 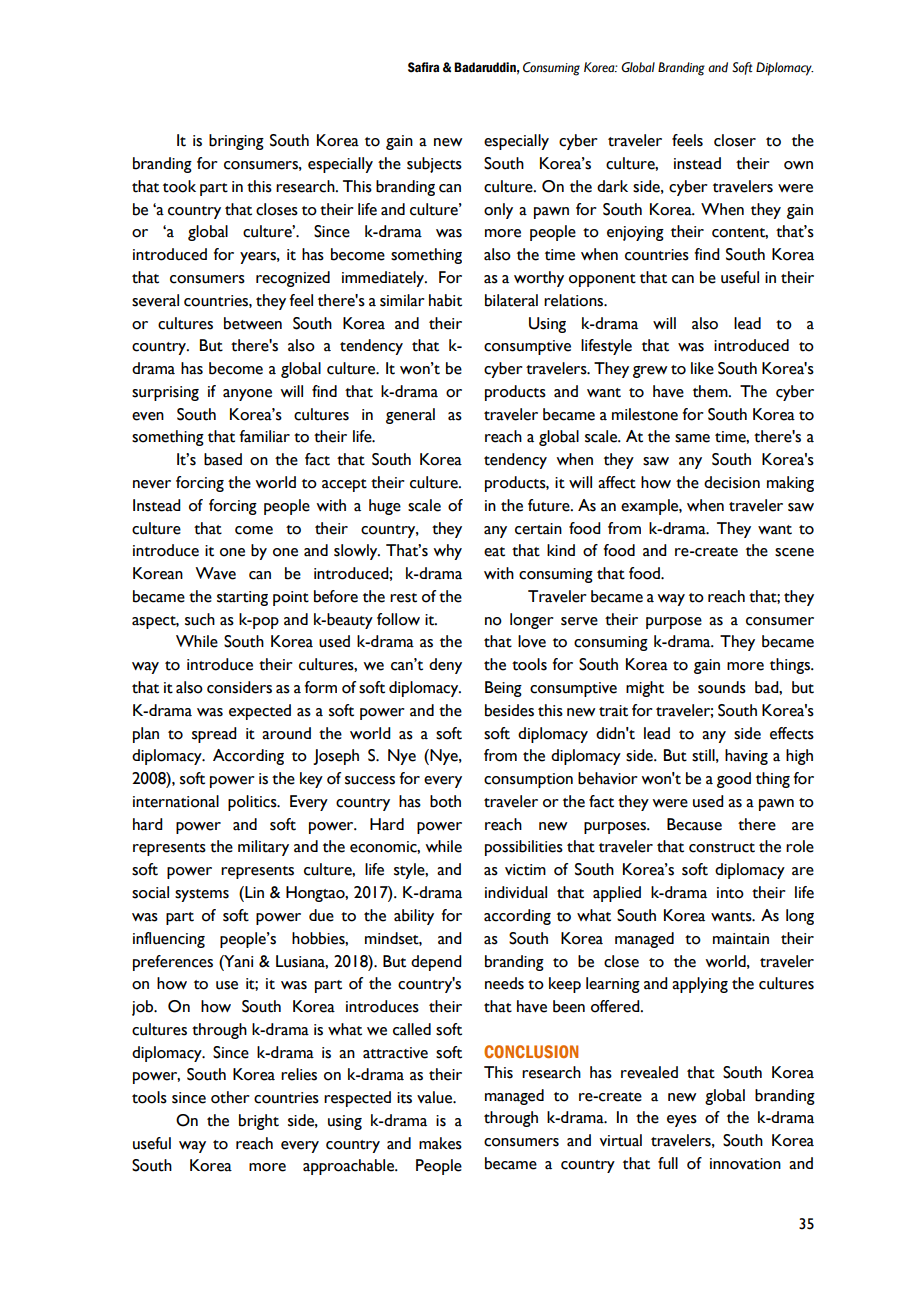 What do you see at coordinates (440, 1143) in the image?
I see `makes` at bounding box center [440, 1143].
